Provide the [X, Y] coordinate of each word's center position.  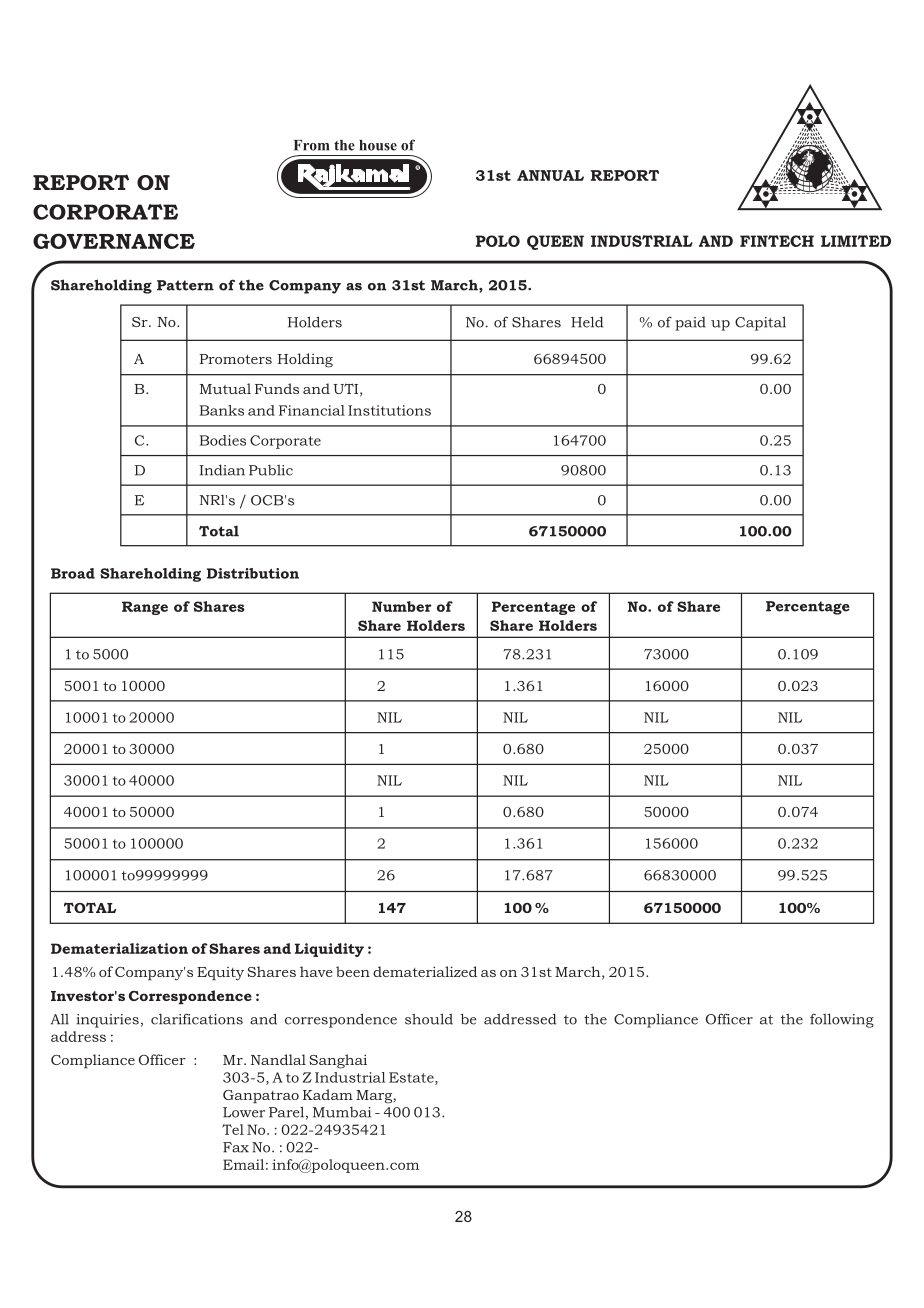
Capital [760, 323]
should [429, 1019]
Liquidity [329, 950]
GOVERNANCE [114, 241]
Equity [220, 974]
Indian [222, 470]
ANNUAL [550, 175]
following [842, 1020]
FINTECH [777, 241]
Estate [412, 1078]
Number [401, 606]
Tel [233, 1129]
